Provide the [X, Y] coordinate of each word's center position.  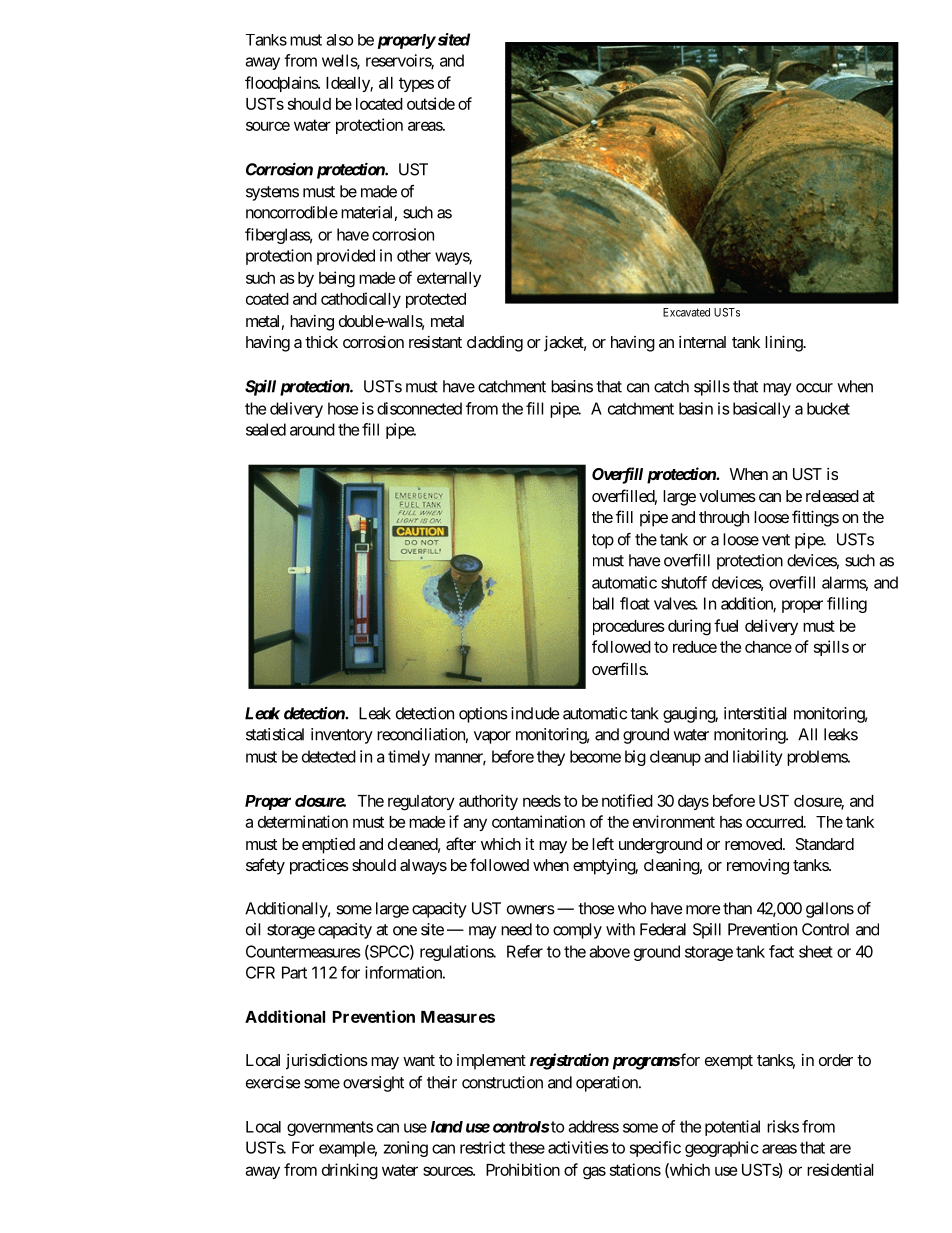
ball [603, 603]
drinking [350, 1171]
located [379, 104]
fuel [726, 625]
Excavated [686, 312]
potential [732, 1128]
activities [578, 1147]
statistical [275, 734]
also [340, 40]
